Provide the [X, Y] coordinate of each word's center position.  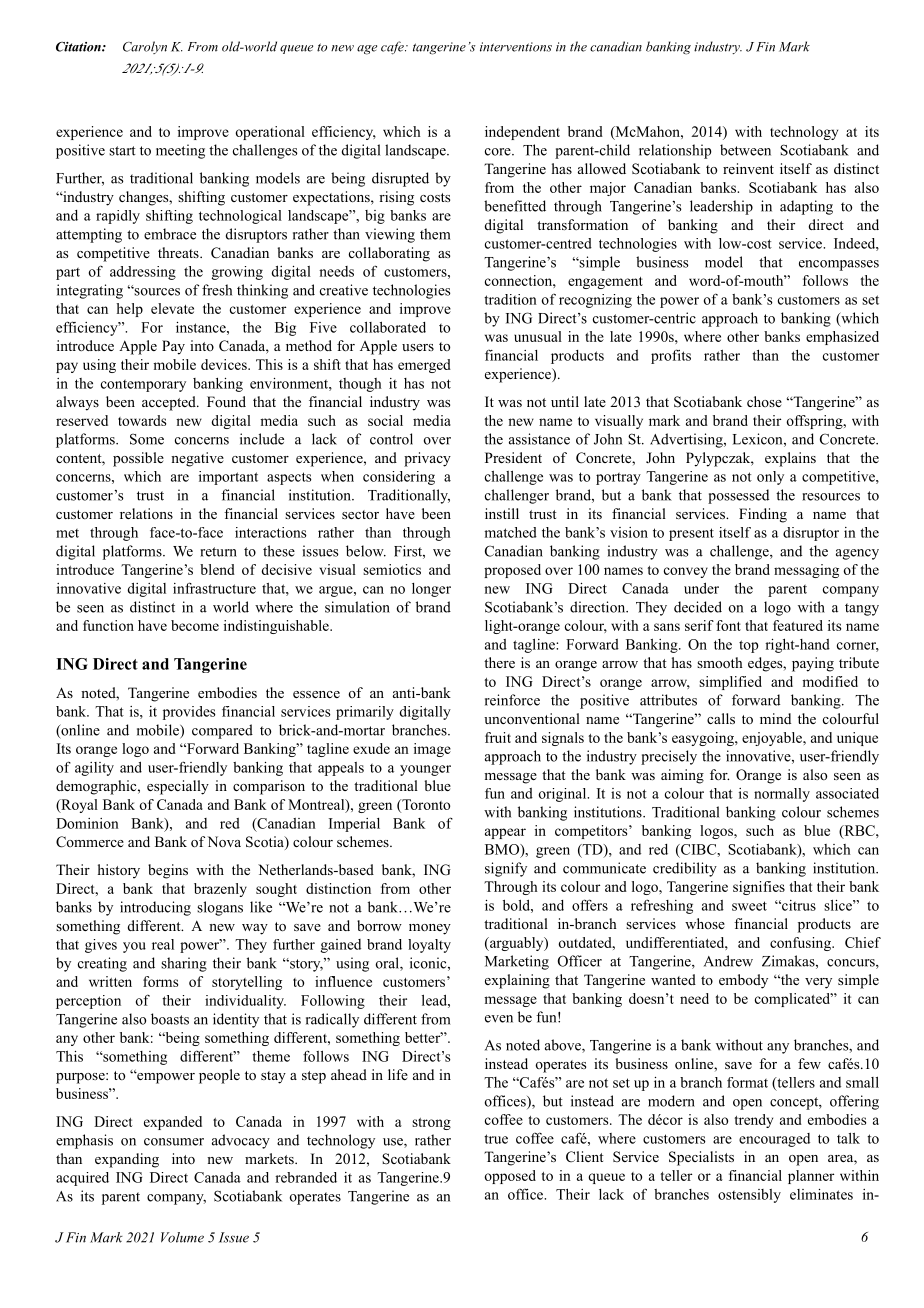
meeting [180, 151]
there [499, 662]
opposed [510, 1177]
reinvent [748, 168]
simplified [730, 683]
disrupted [400, 179]
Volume [182, 1237]
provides [189, 713]
